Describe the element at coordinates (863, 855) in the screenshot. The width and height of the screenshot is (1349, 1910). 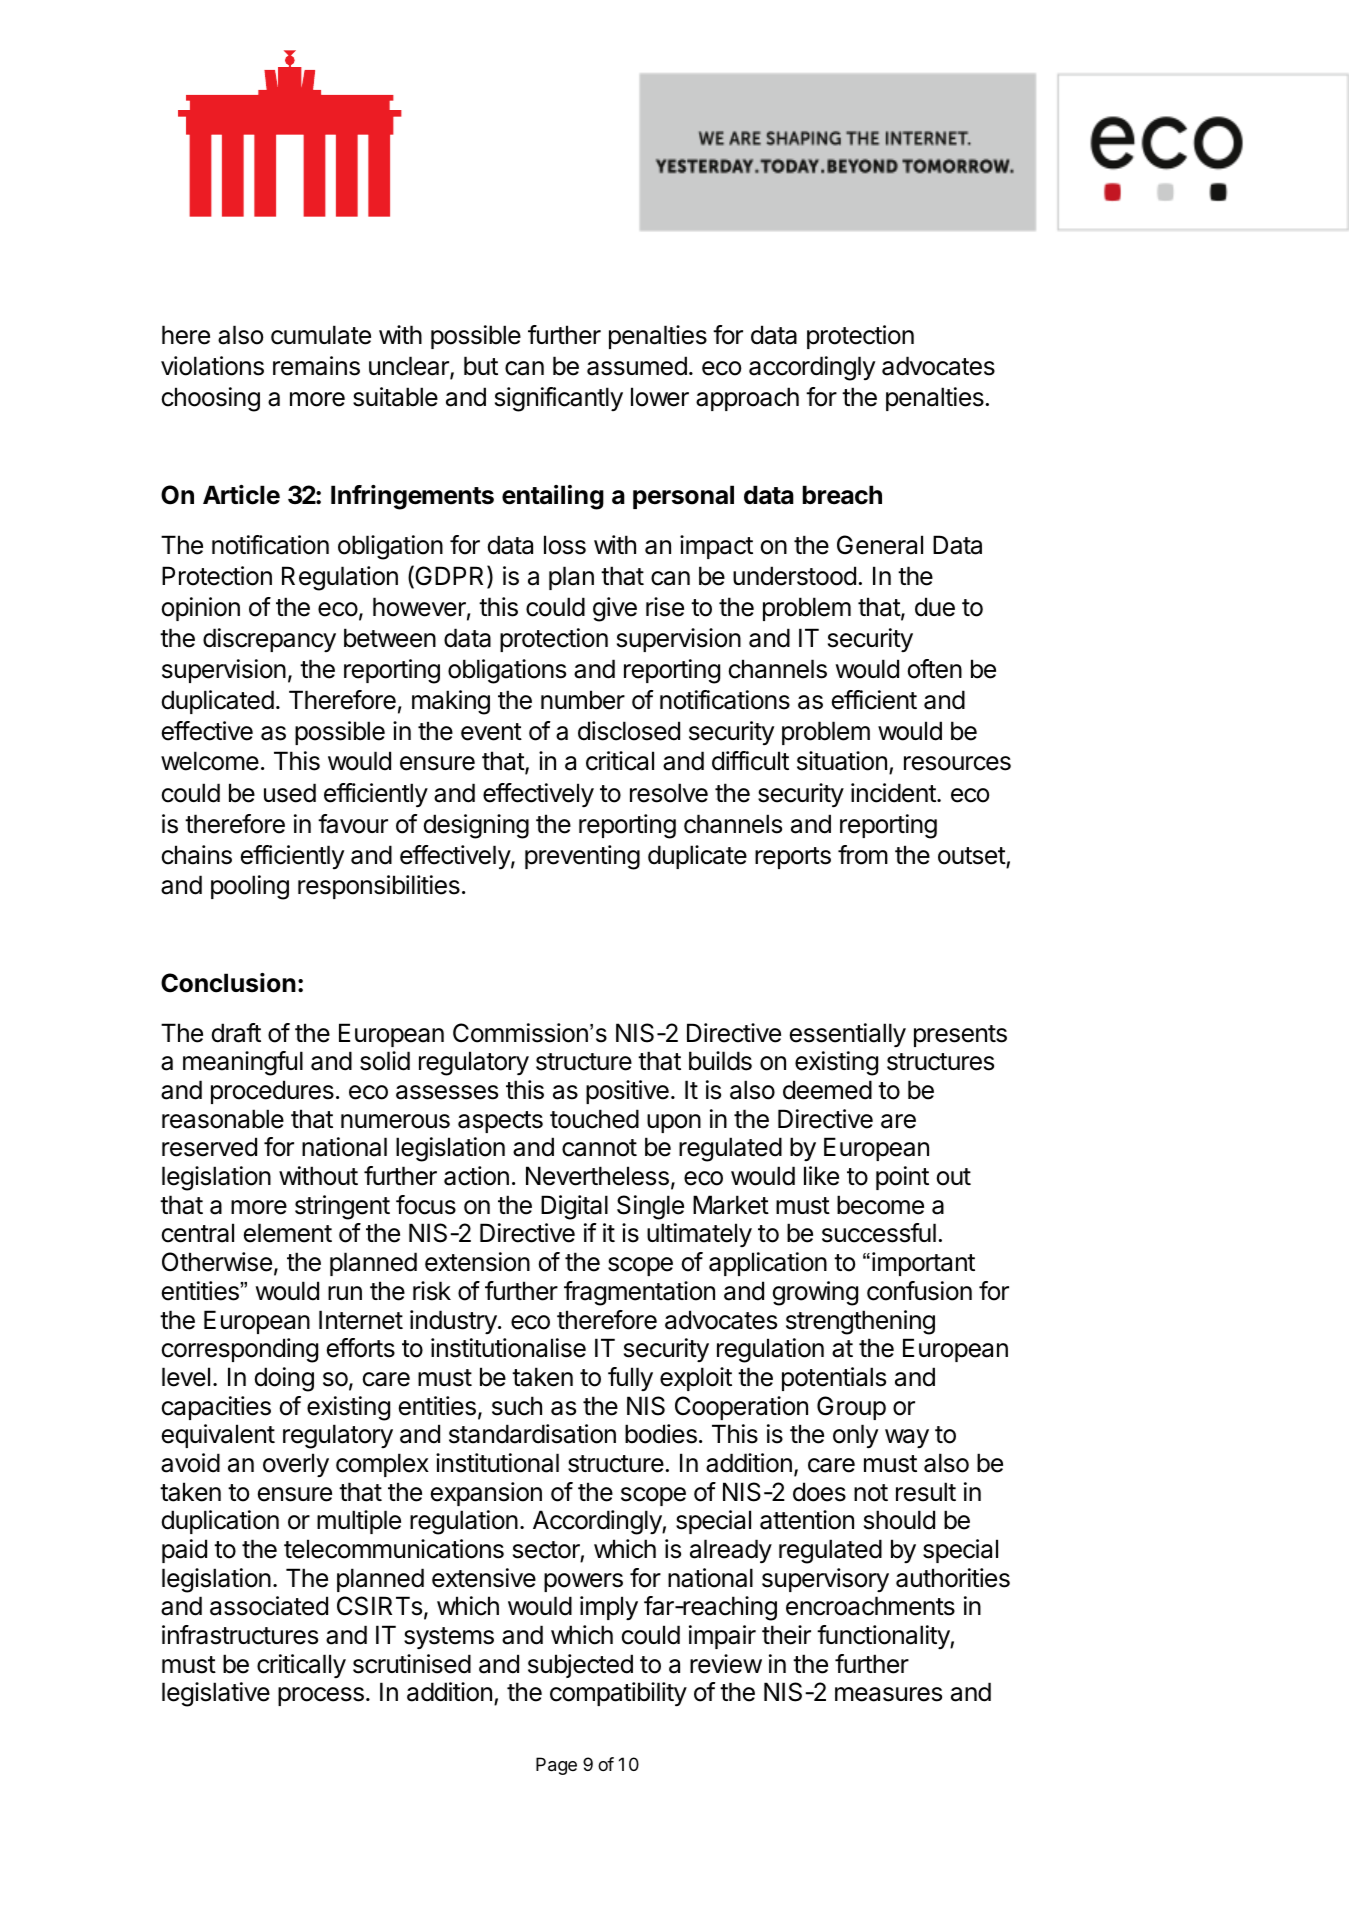
I see `from` at that location.
